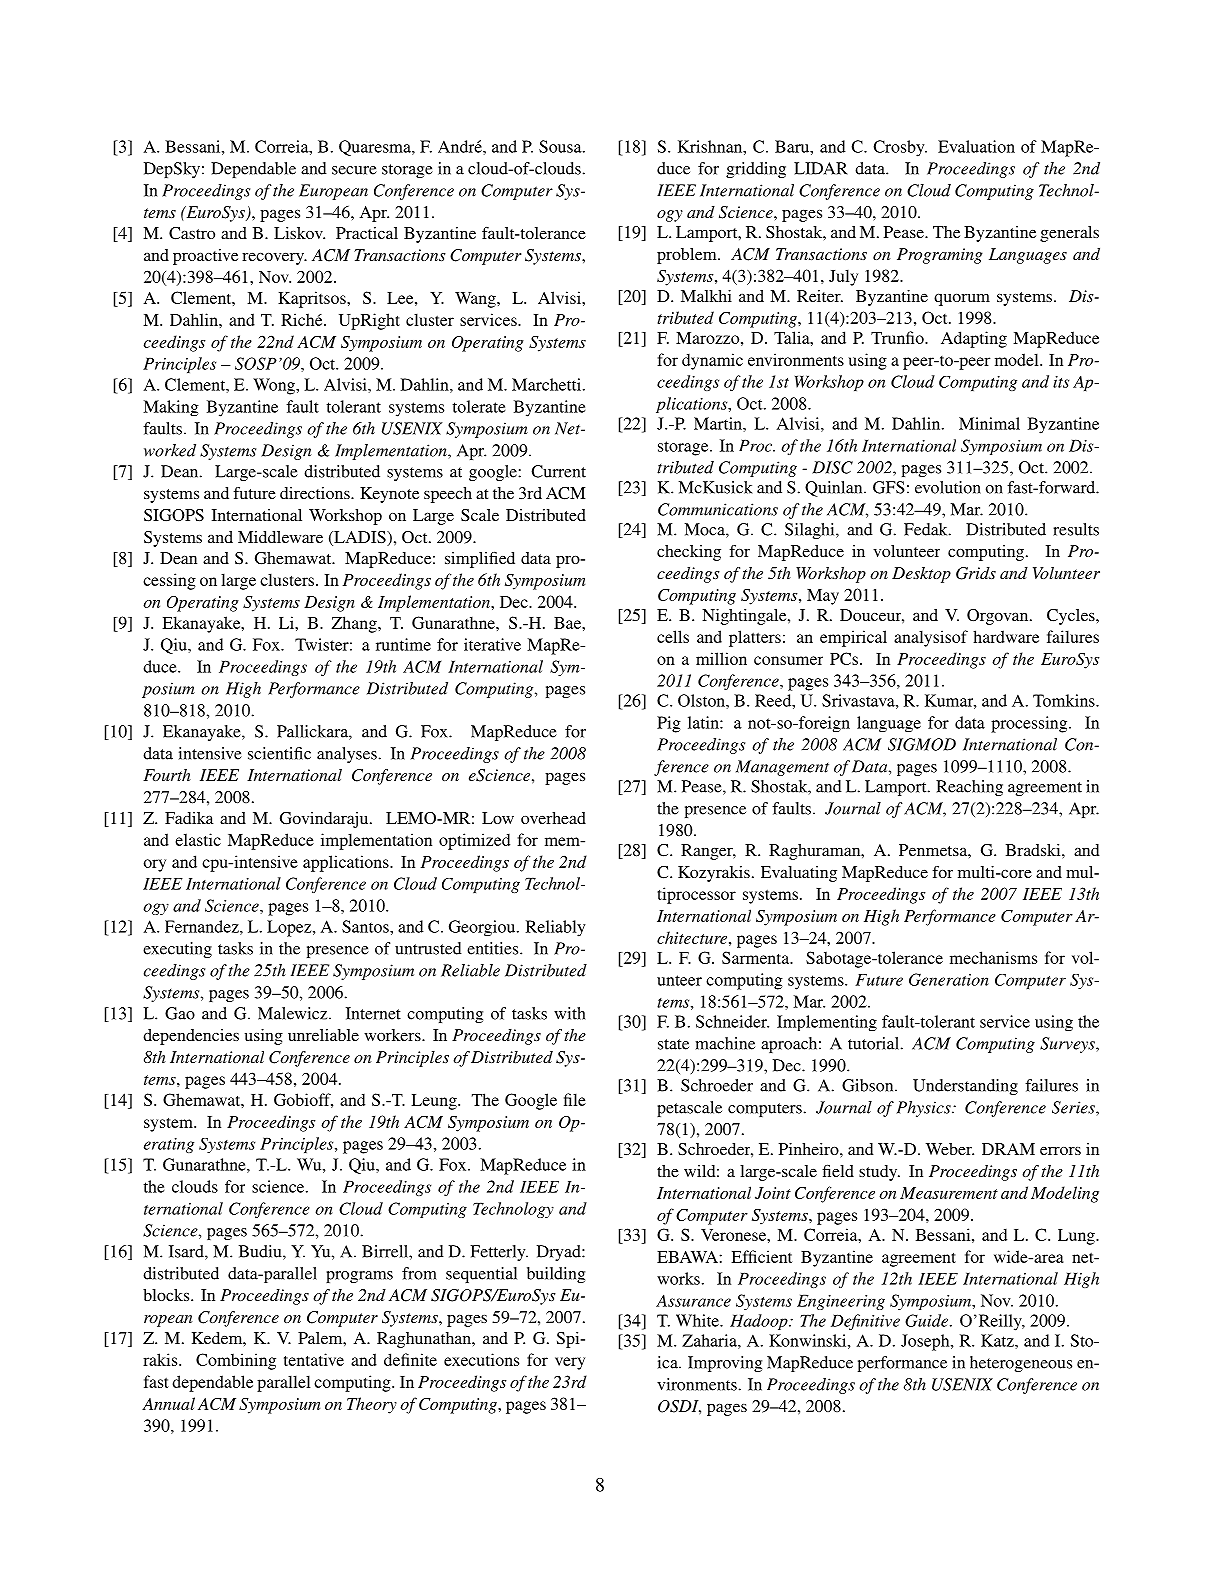  What do you see at coordinates (669, 724) in the screenshot?
I see `Pig` at bounding box center [669, 724].
